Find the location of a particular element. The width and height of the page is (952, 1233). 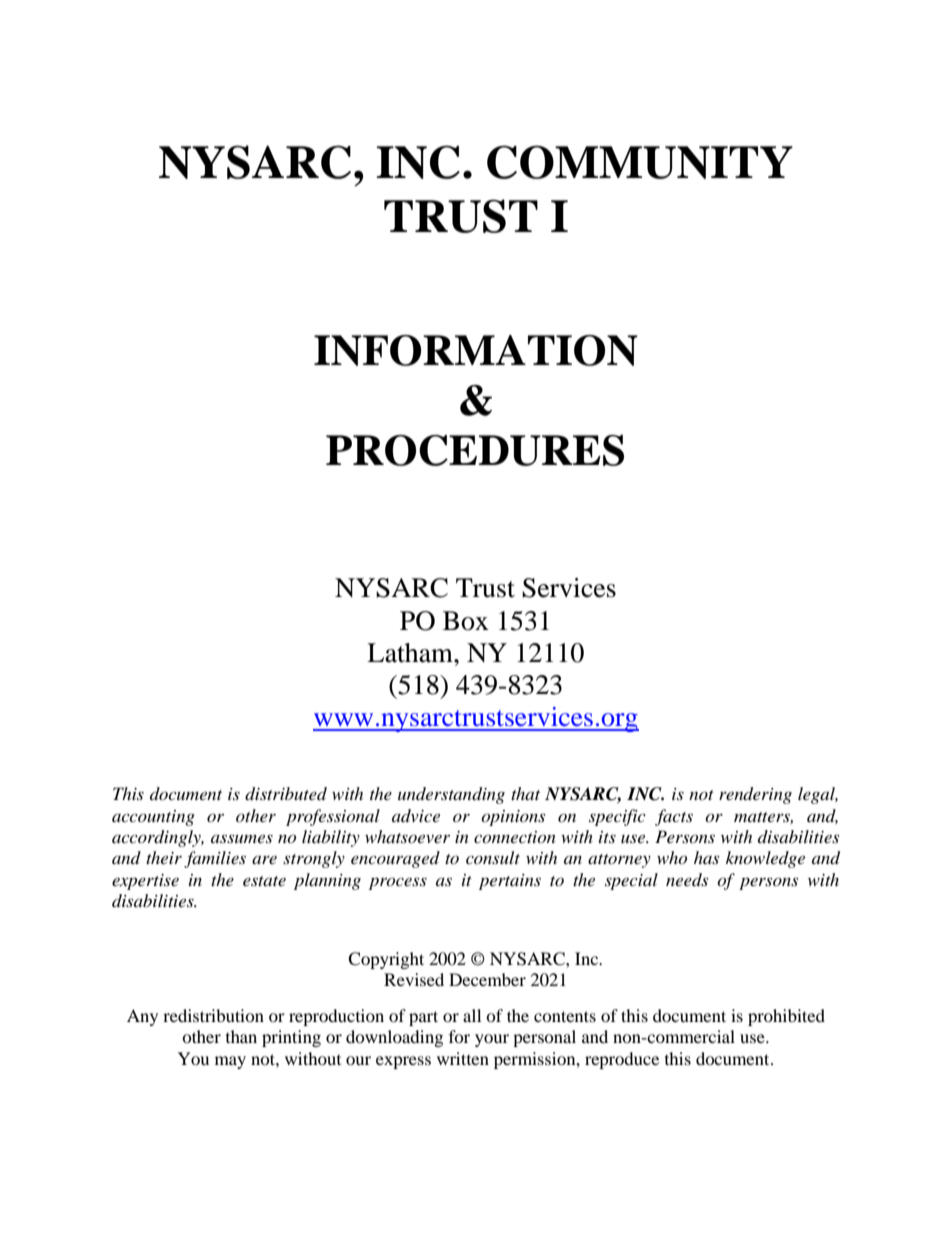

distributed is located at coordinates (286, 794).
